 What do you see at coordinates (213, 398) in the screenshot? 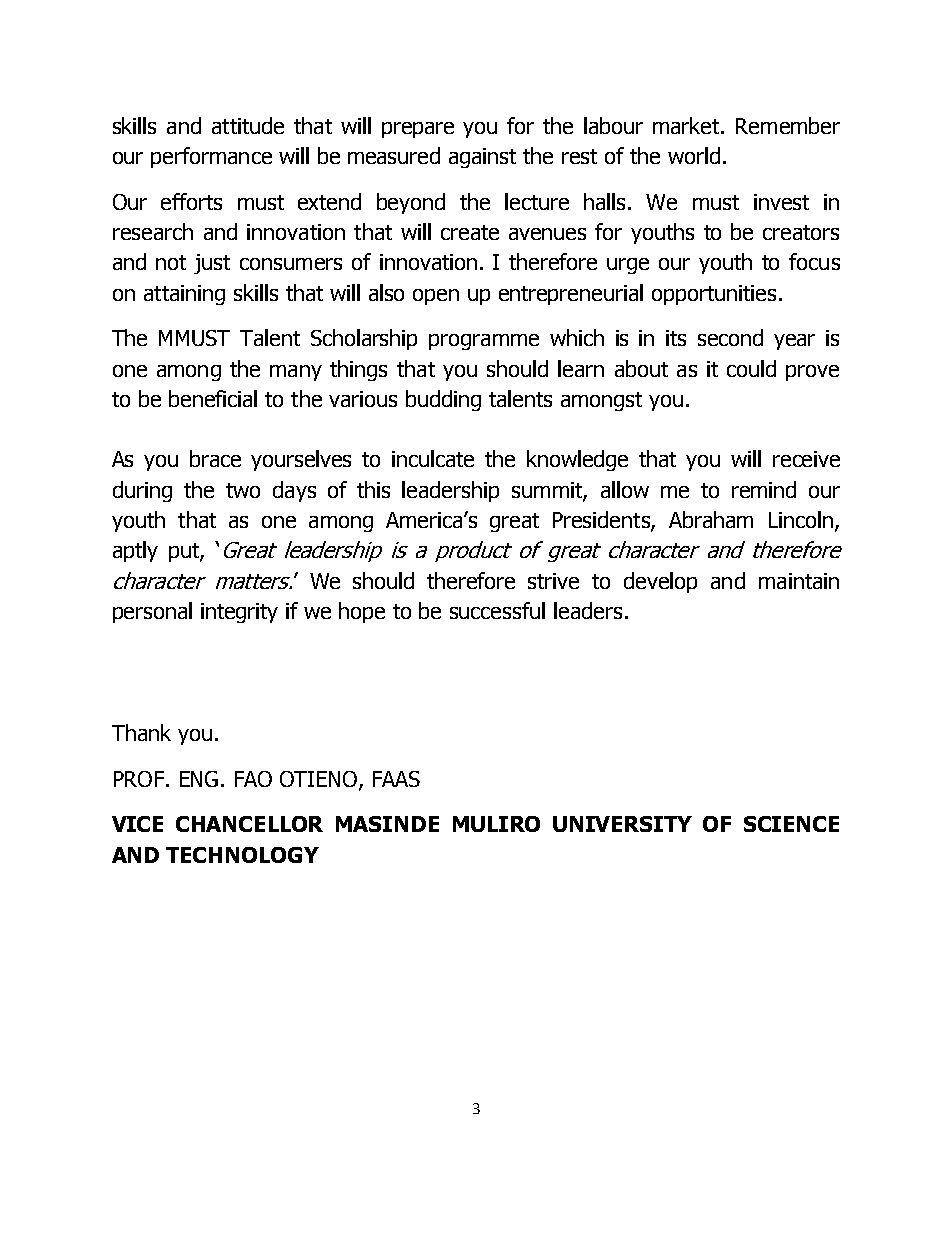
I see `beneficial` at bounding box center [213, 398].
